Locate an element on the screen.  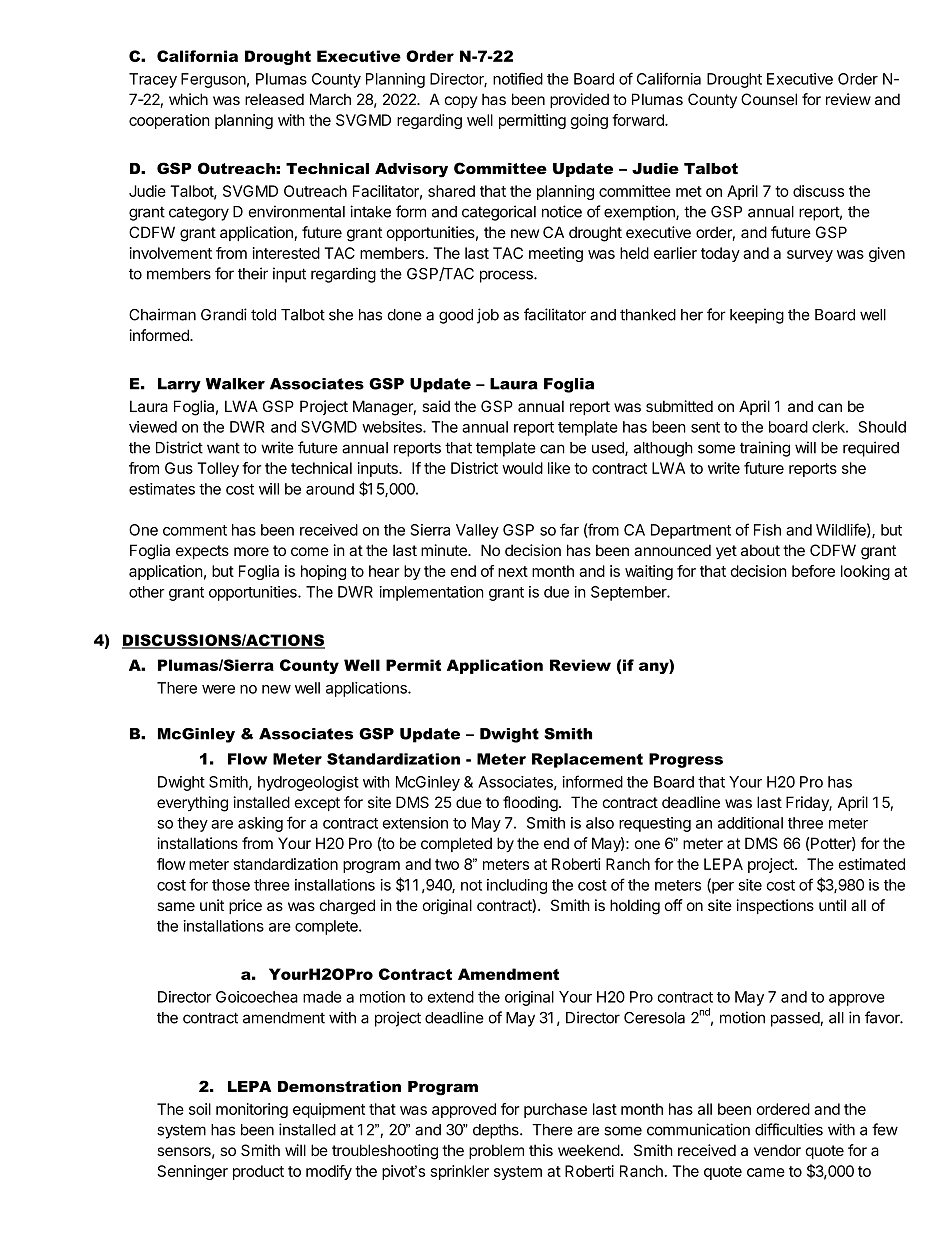
Counsel is located at coordinates (769, 99).
